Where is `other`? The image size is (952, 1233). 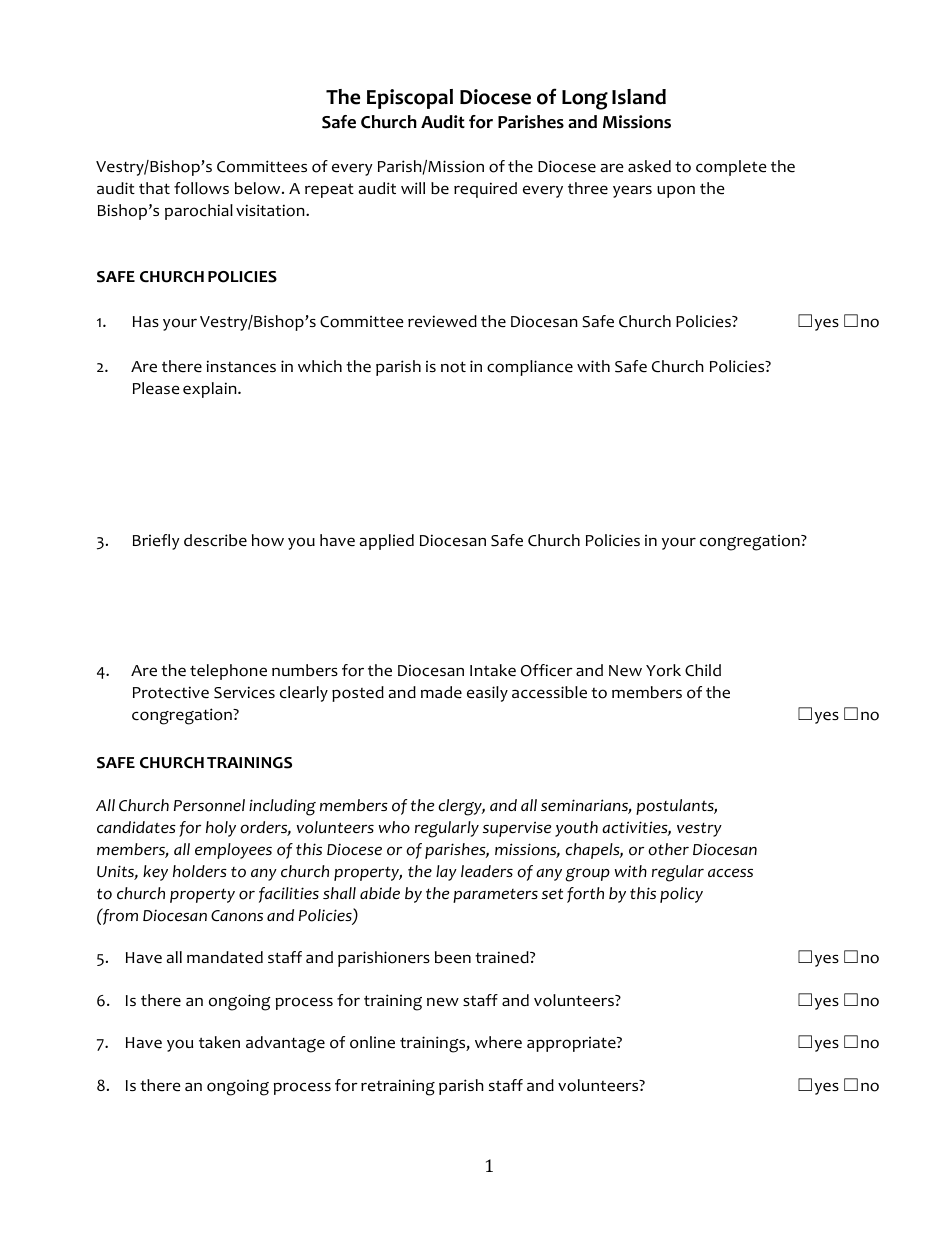
other is located at coordinates (668, 849).
